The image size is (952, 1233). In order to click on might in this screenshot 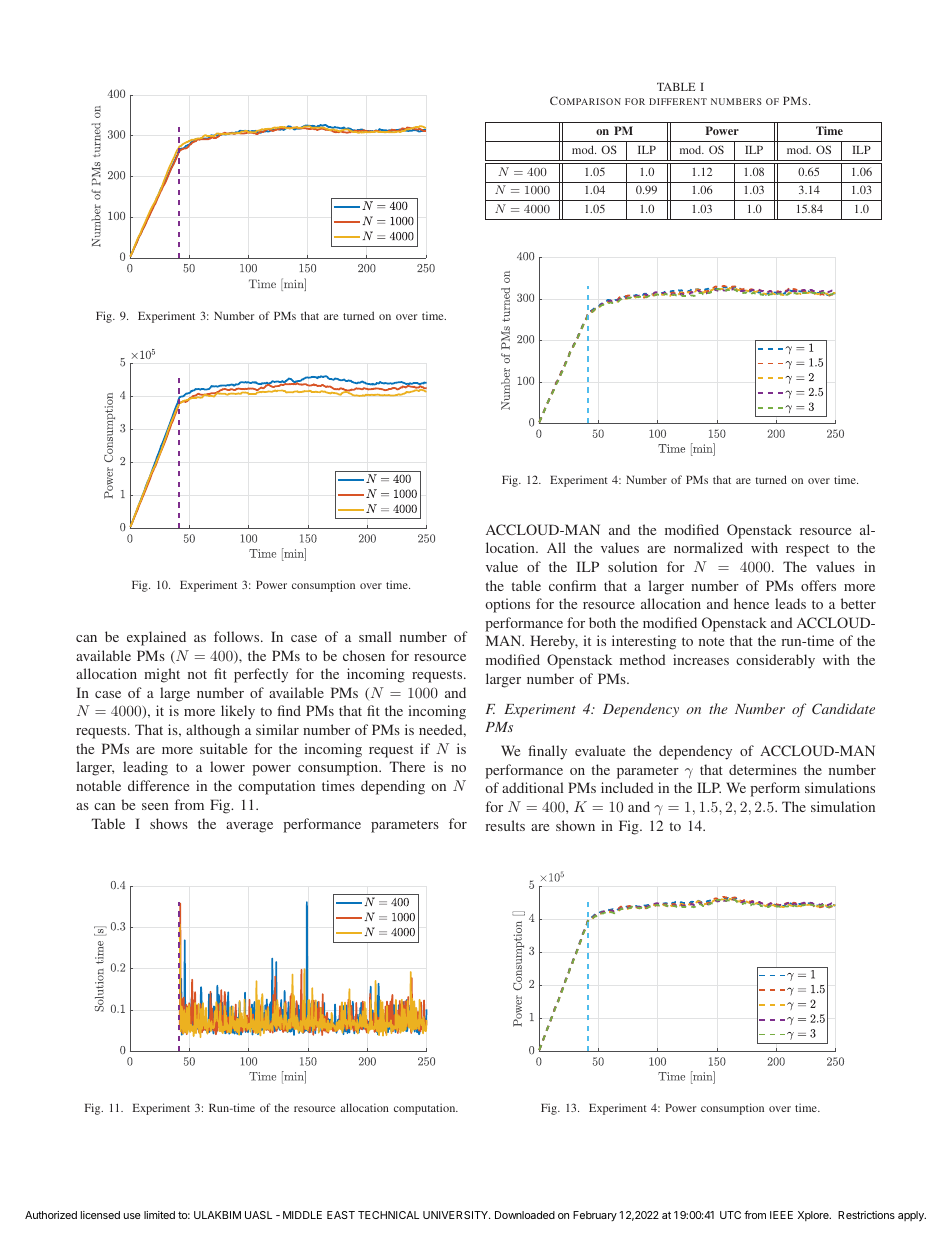, I will do `click(162, 675)`.
